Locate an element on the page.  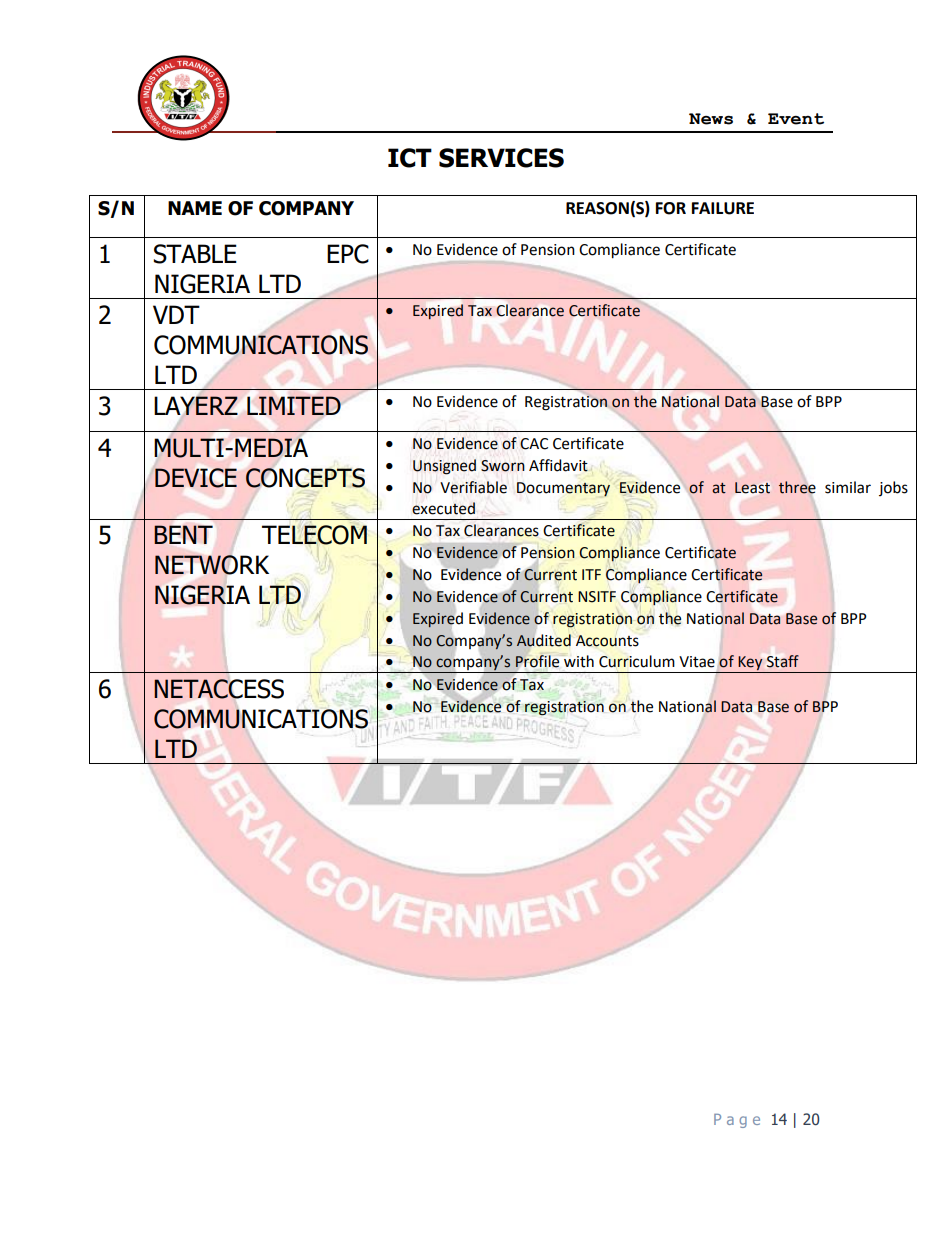
Audited is located at coordinates (543, 640).
